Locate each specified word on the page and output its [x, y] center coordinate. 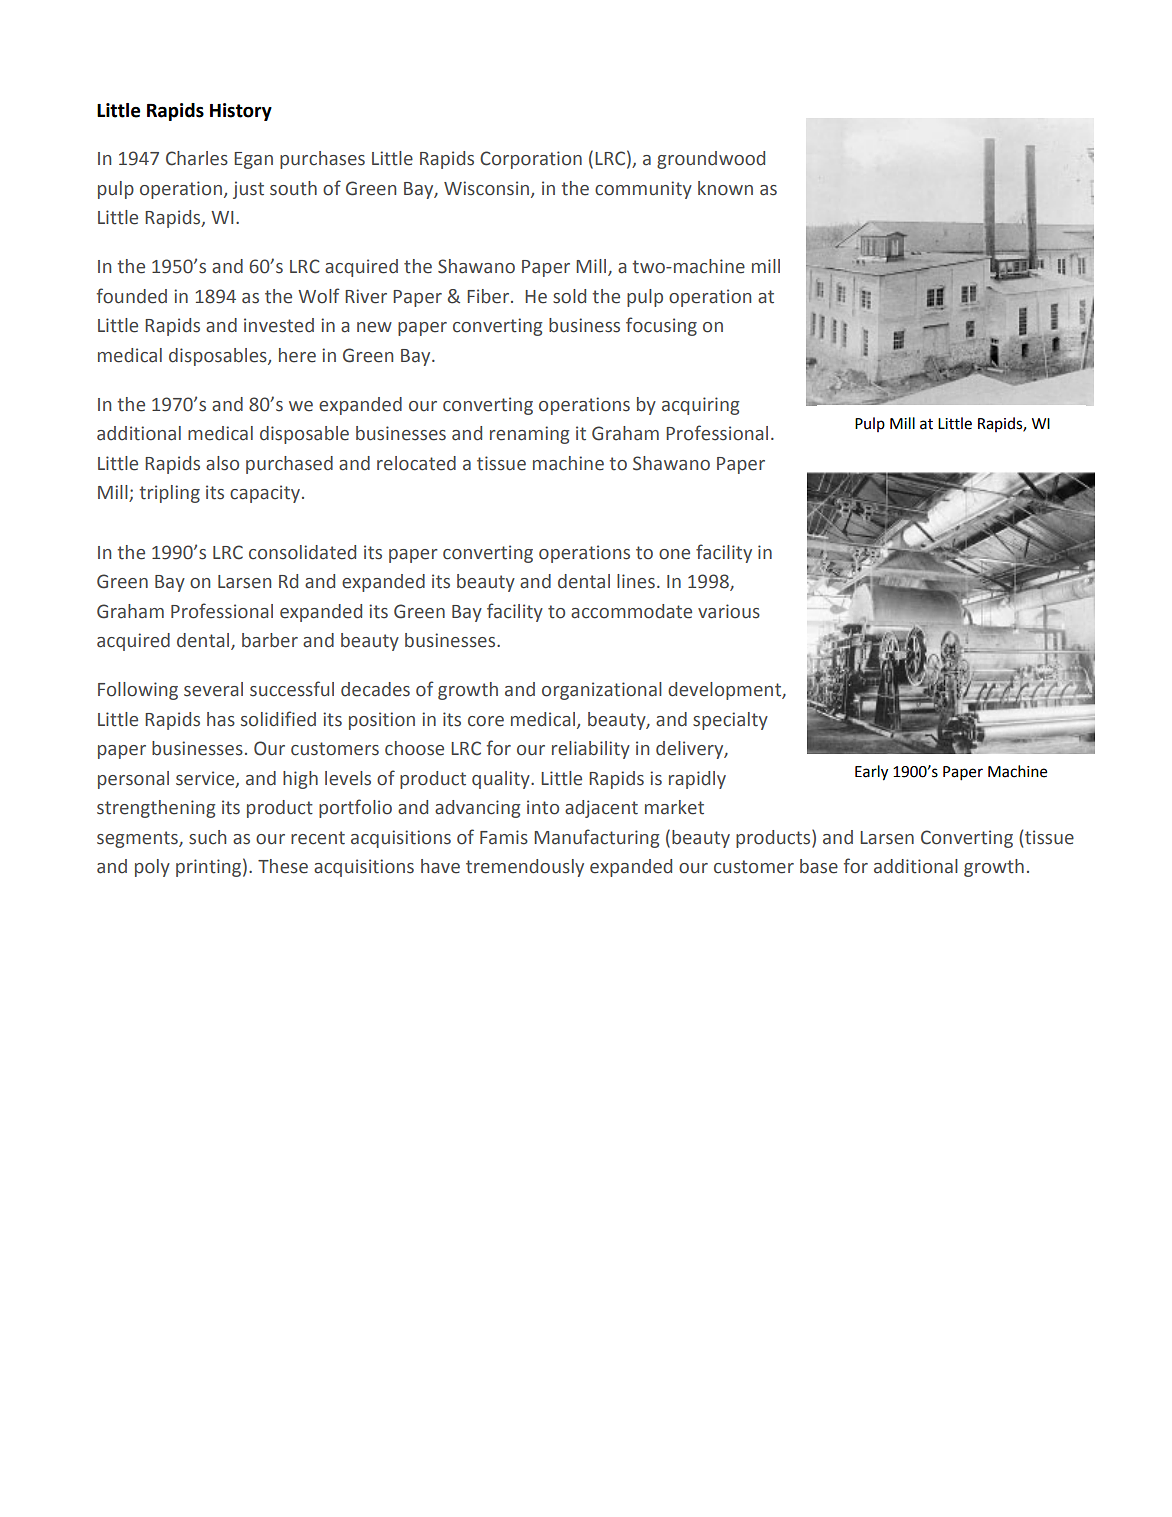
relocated [416, 463]
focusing [661, 326]
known [725, 188]
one [674, 554]
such [207, 837]
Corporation [531, 160]
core [486, 721]
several [213, 689]
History [241, 112]
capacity [265, 494]
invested [279, 325]
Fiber [489, 296]
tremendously [525, 868]
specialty [730, 721]
